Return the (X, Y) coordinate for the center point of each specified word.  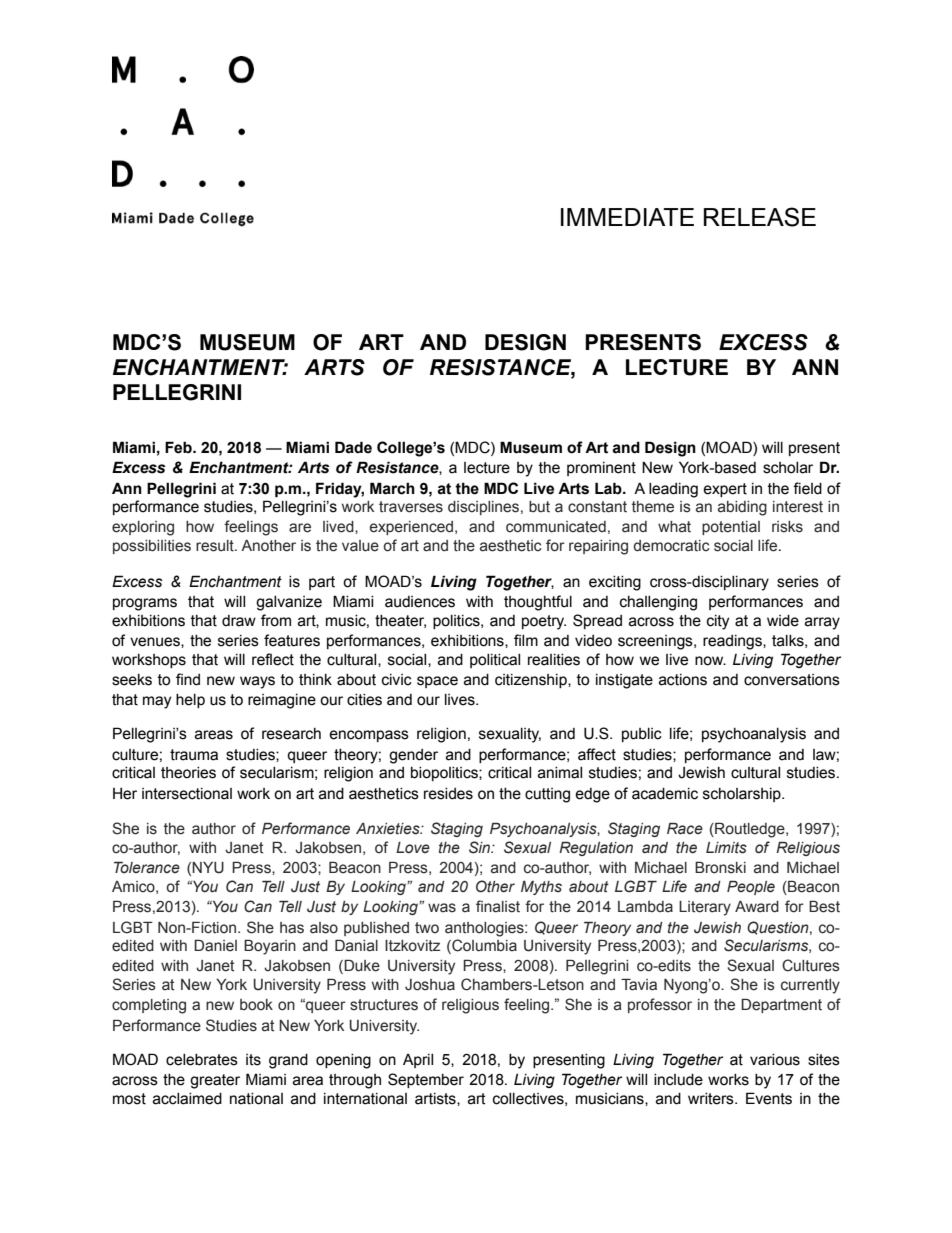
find (188, 679)
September (426, 1080)
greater (215, 1081)
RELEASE (760, 217)
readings (733, 642)
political (495, 661)
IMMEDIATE (627, 217)
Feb (179, 447)
